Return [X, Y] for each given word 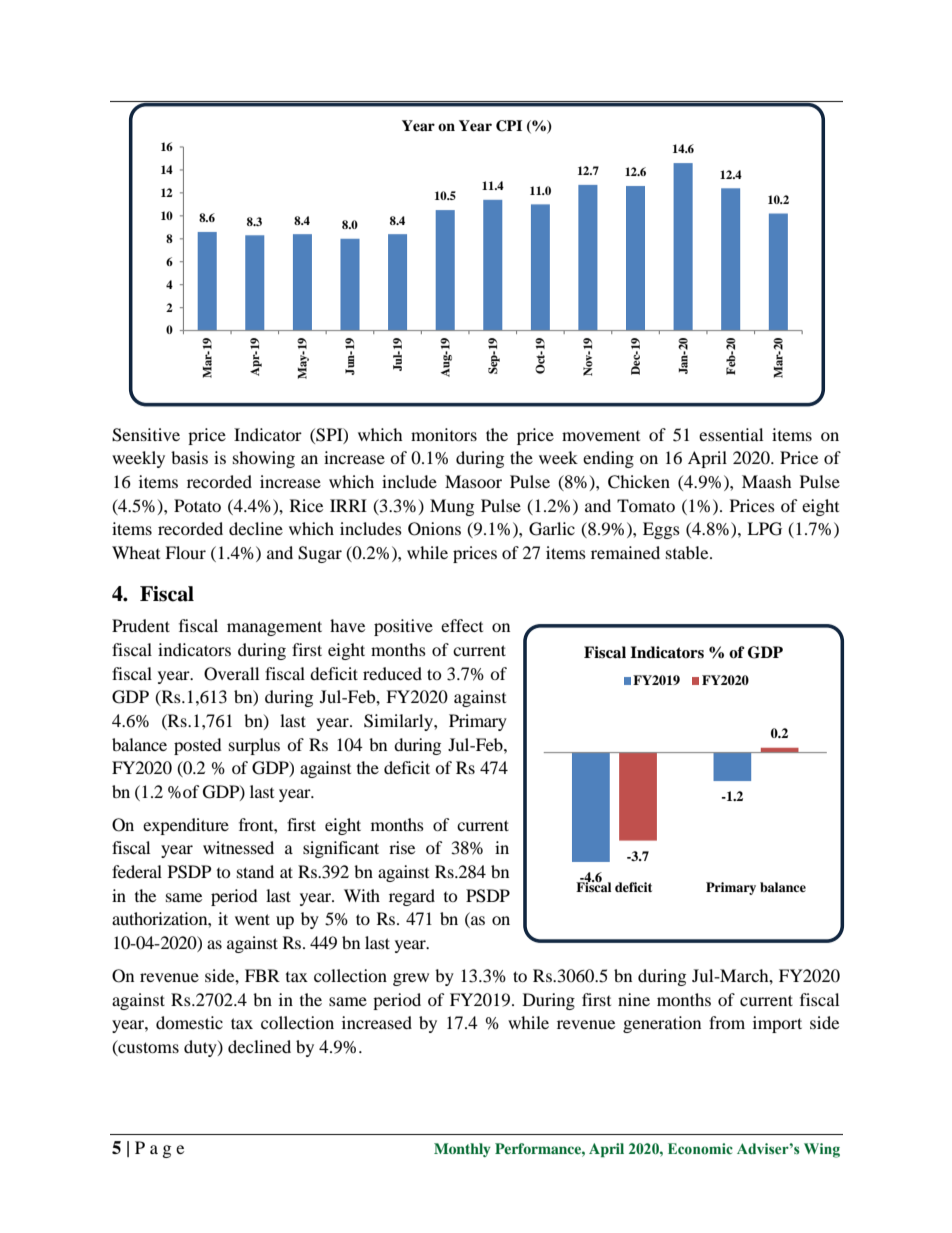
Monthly [462, 1150]
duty [201, 1048]
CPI [509, 126]
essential [731, 434]
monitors [444, 434]
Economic [700, 1149]
